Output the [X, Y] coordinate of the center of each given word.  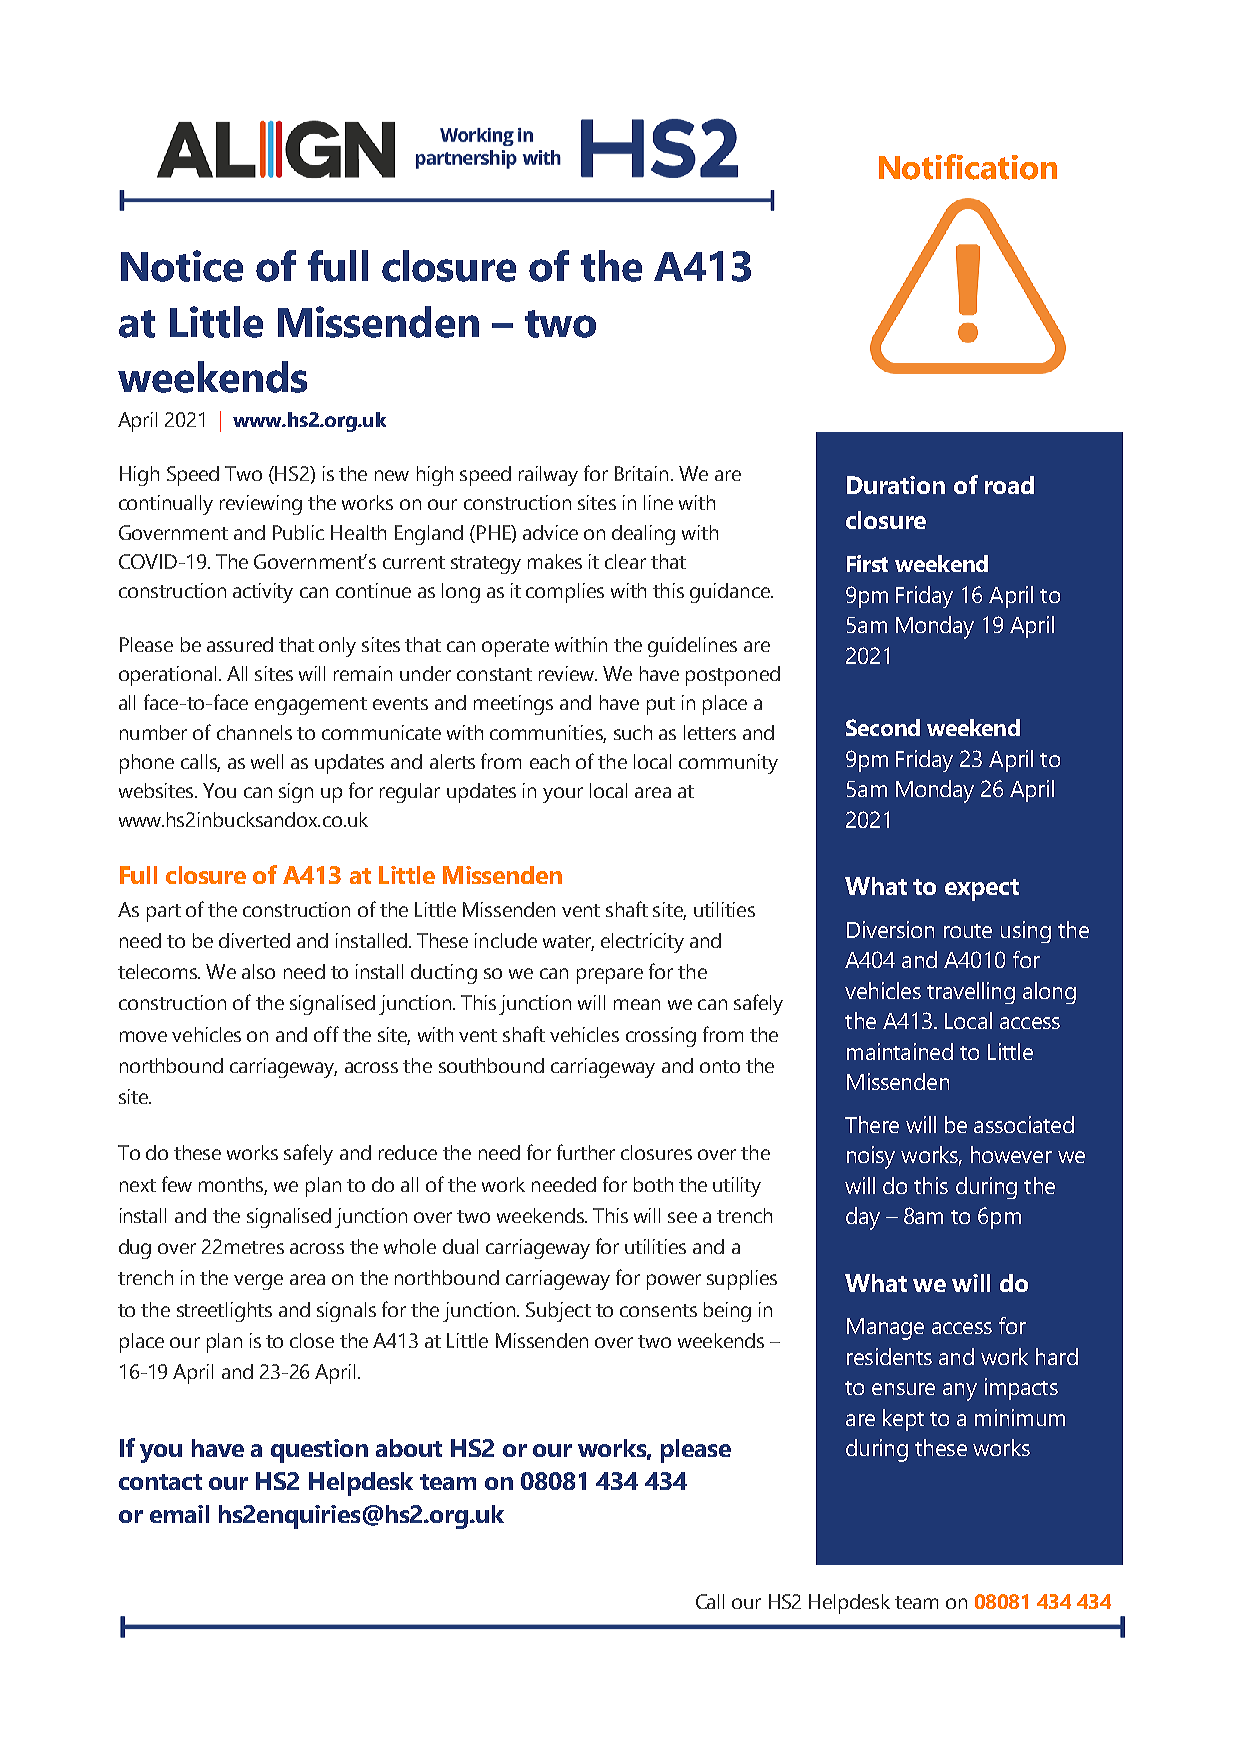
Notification [968, 167]
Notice [182, 266]
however [1011, 1154]
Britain [641, 473]
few [177, 1184]
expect [982, 890]
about [409, 1448]
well [267, 761]
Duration [896, 485]
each [549, 761]
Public [298, 532]
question [319, 1451]
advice [550, 532]
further [586, 1152]
